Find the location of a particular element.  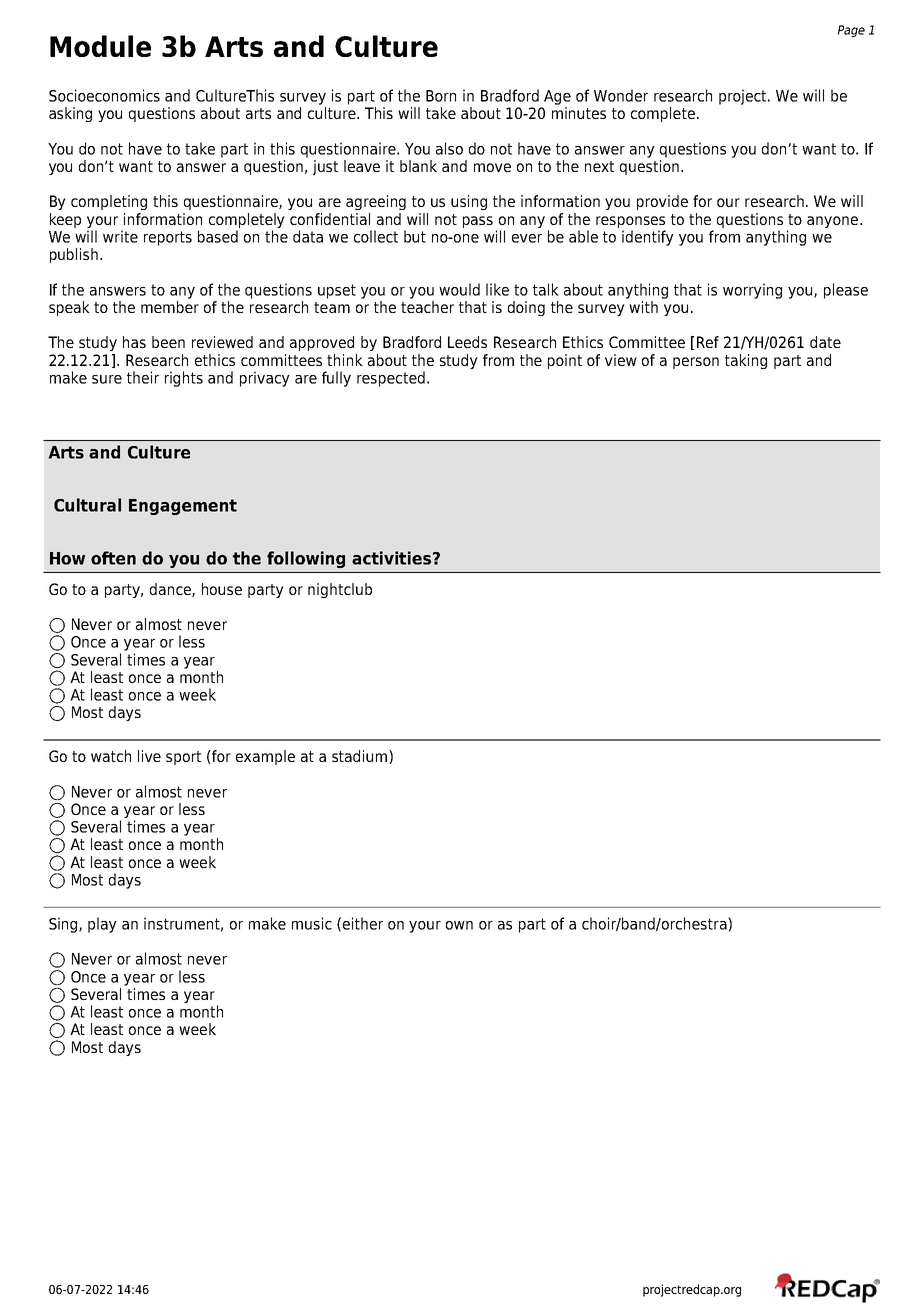

Page is located at coordinates (851, 31).
